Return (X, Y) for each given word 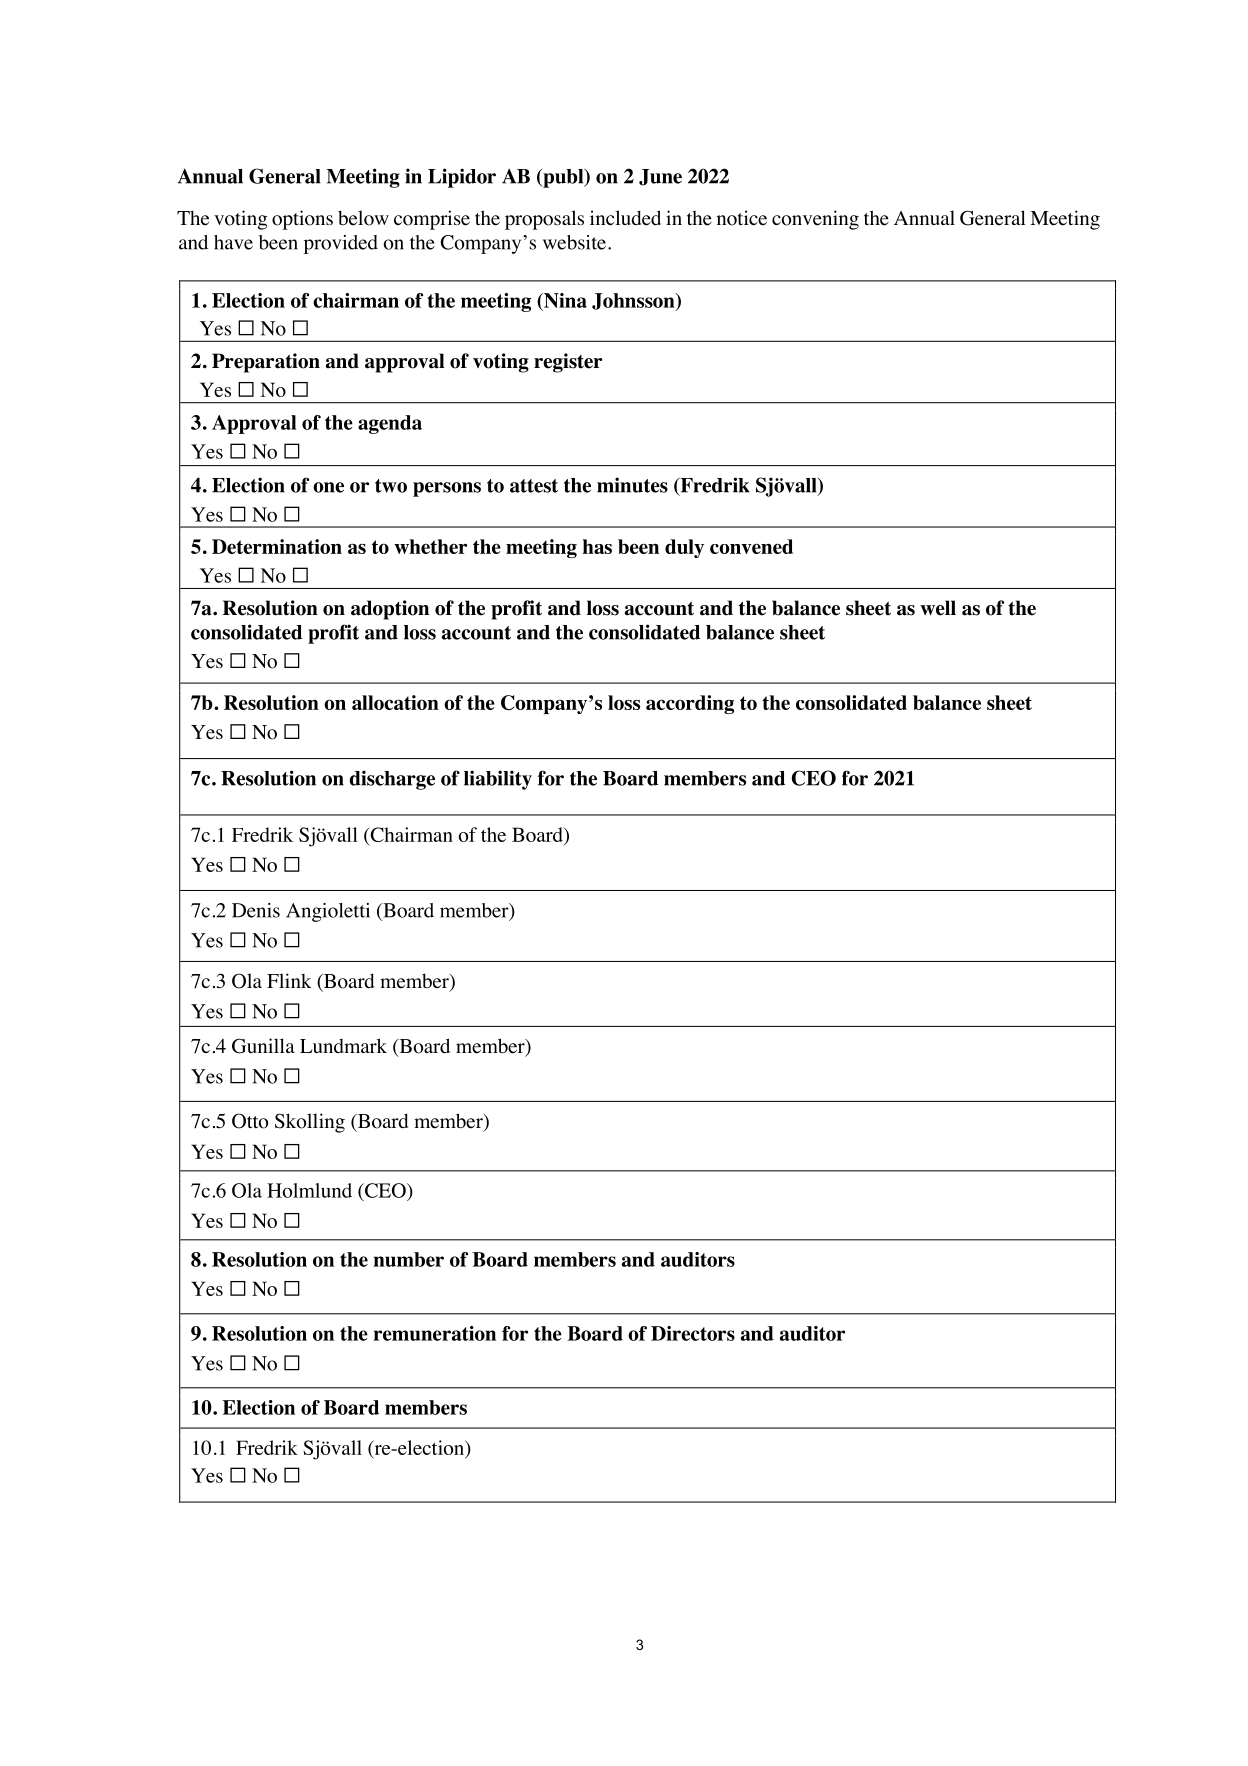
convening (815, 220)
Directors (693, 1333)
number (408, 1259)
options (302, 220)
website (574, 242)
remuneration (435, 1333)
